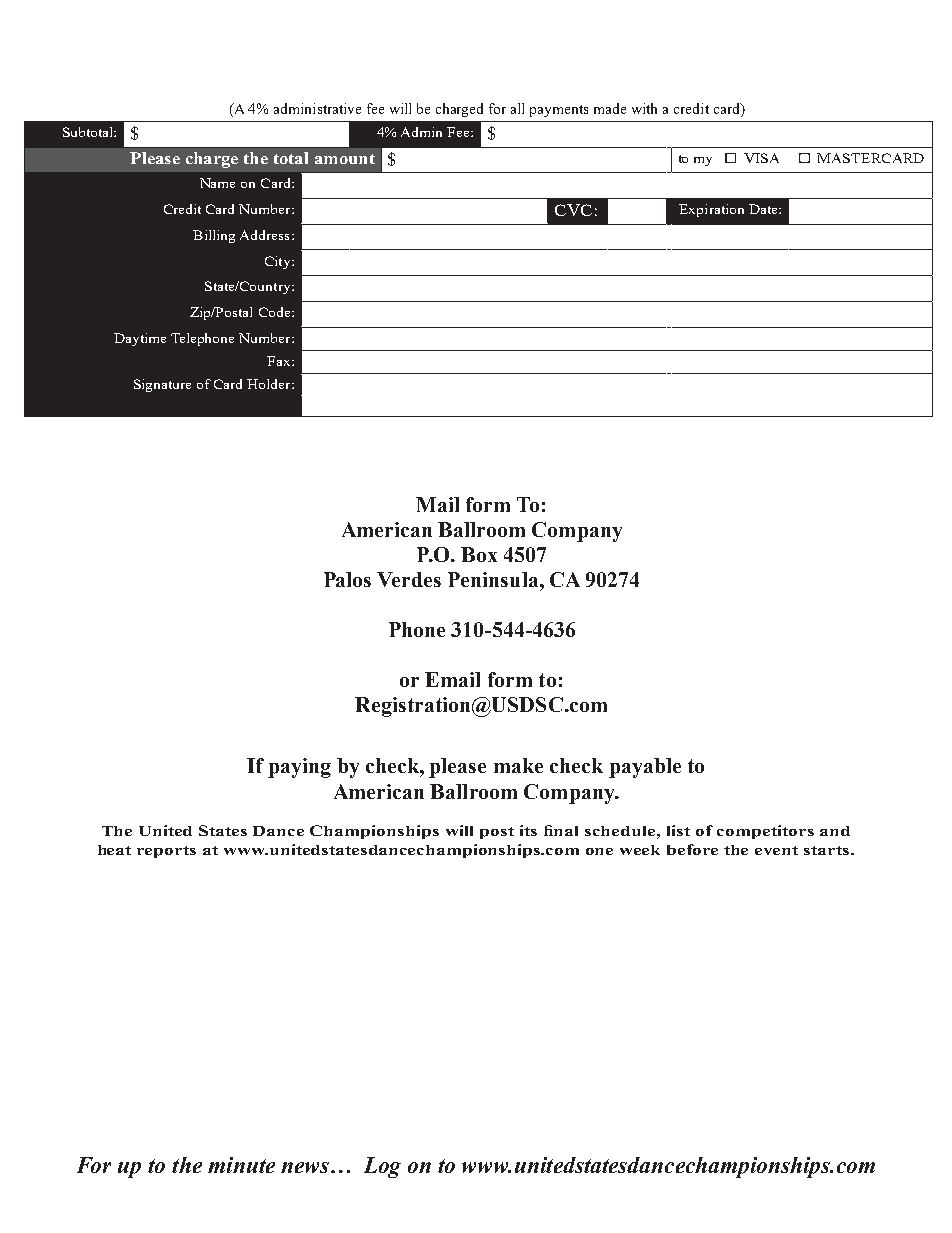 This image has height=1233, width=952. What do you see at coordinates (347, 579) in the image?
I see `Palos` at bounding box center [347, 579].
